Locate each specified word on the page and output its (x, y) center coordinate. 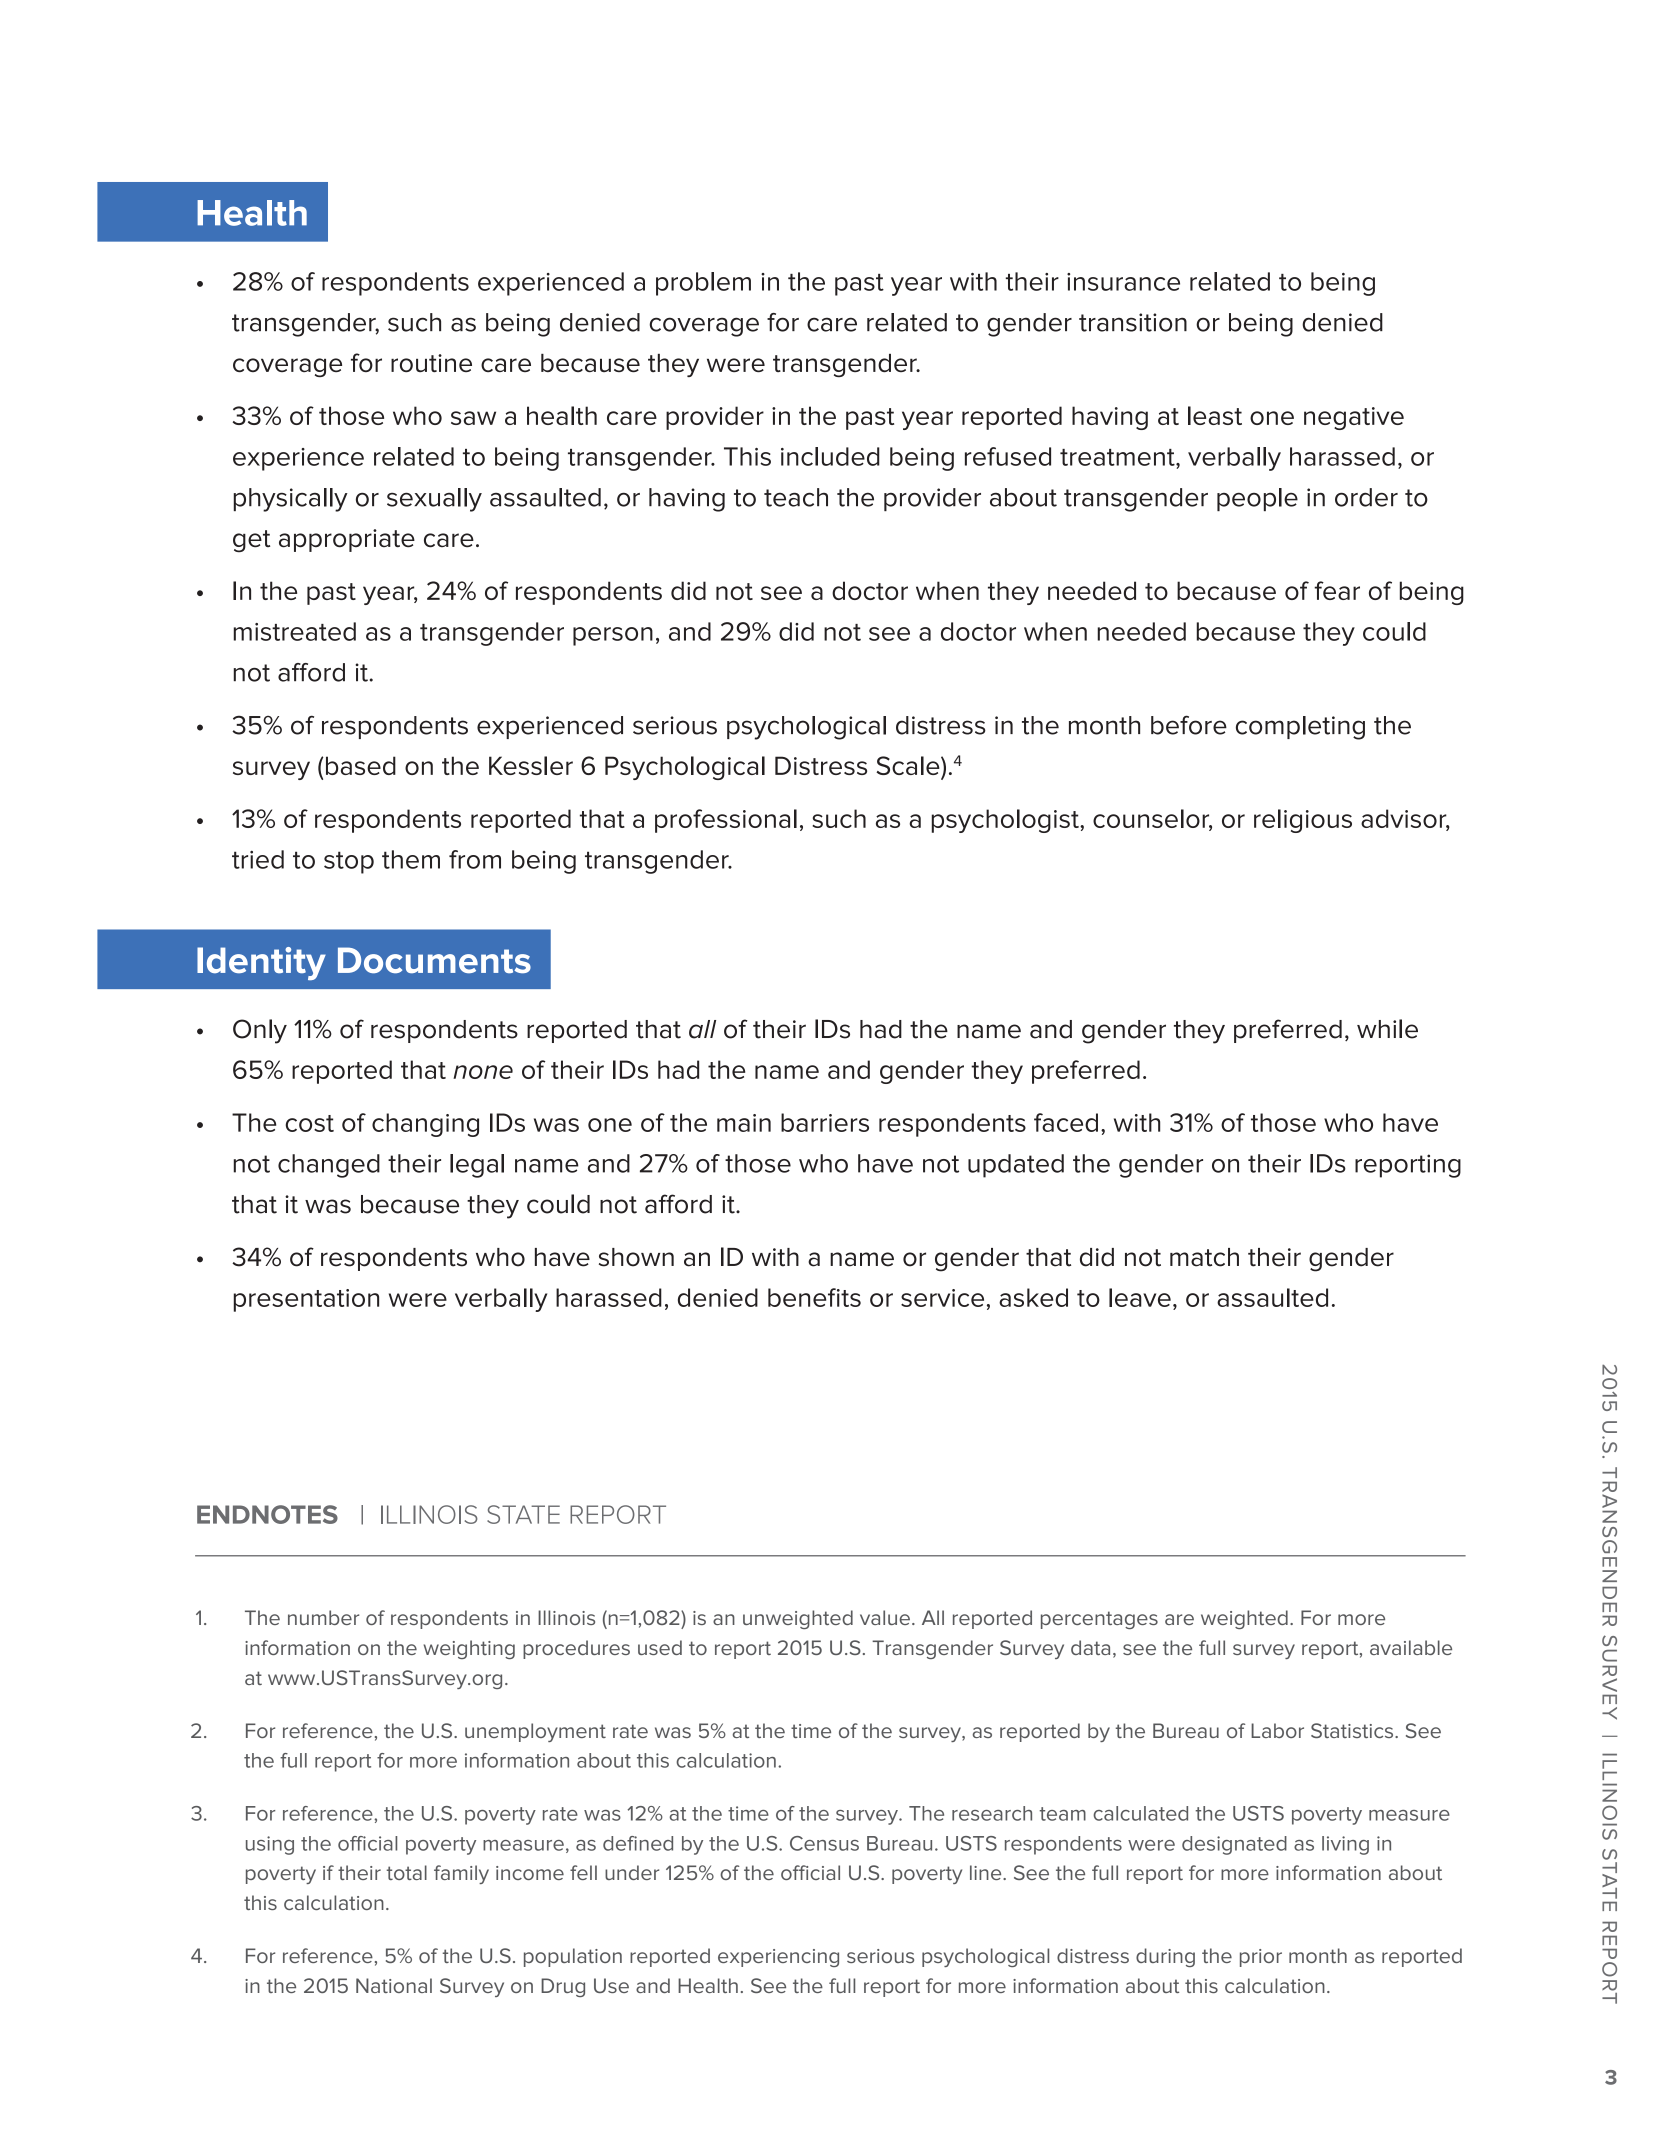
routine (431, 363)
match (1204, 1257)
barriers (825, 1122)
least (1215, 415)
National (394, 1985)
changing (425, 1125)
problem (703, 284)
